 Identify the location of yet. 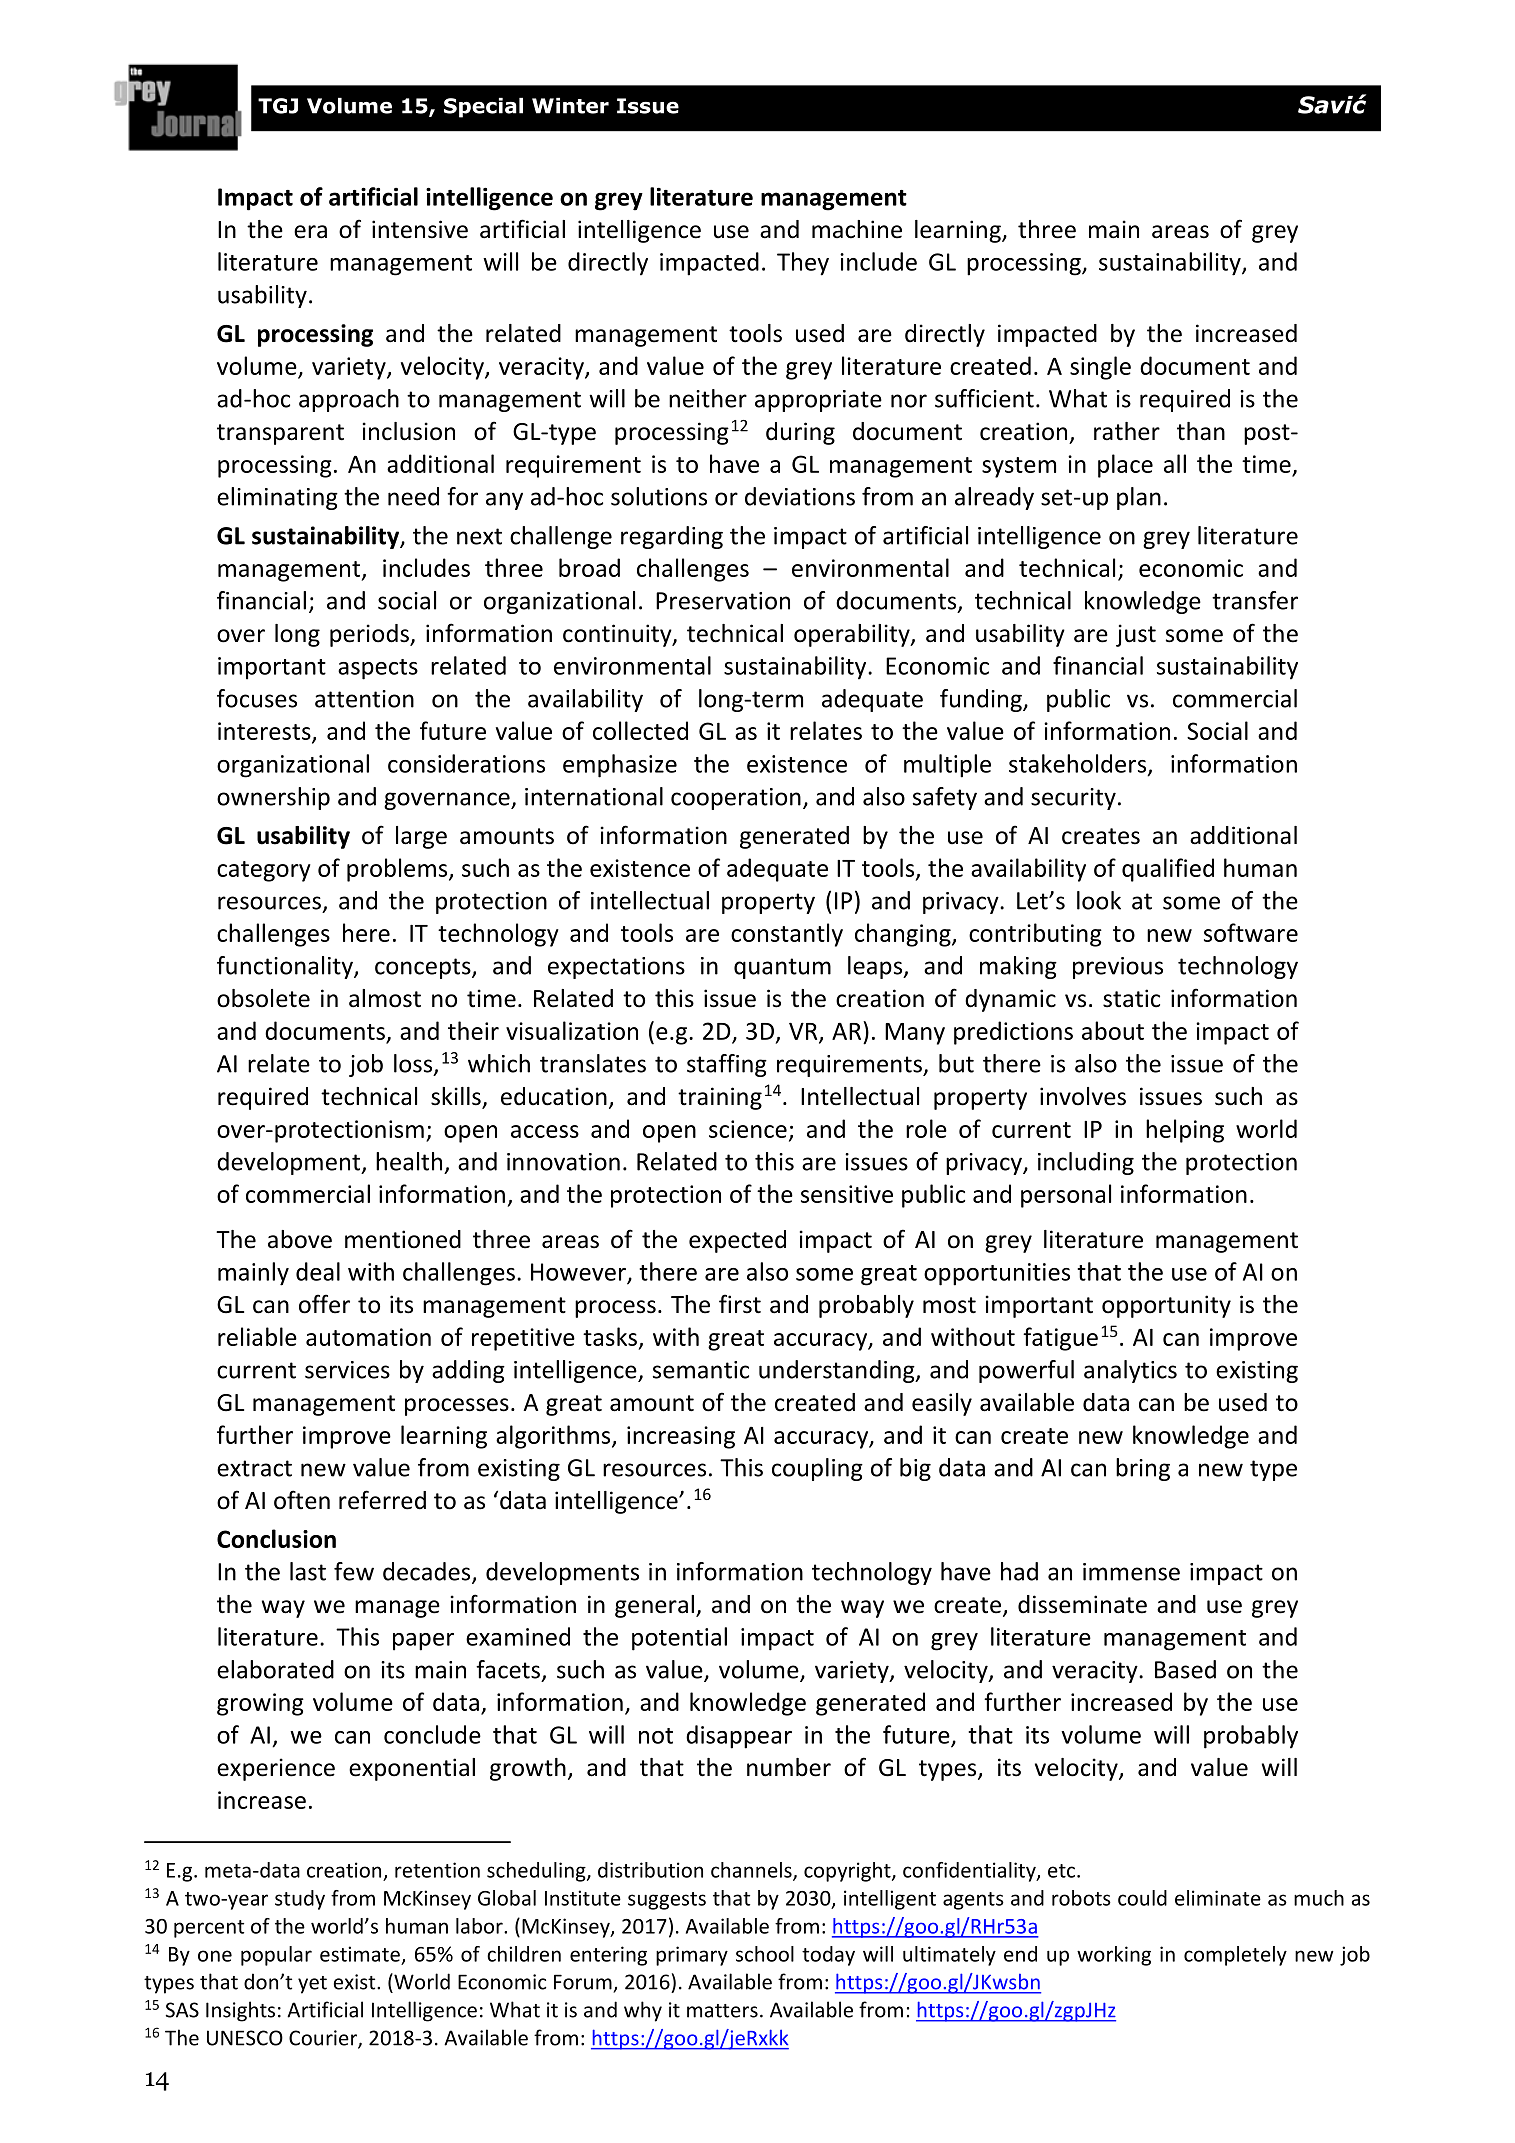
(312, 1985).
